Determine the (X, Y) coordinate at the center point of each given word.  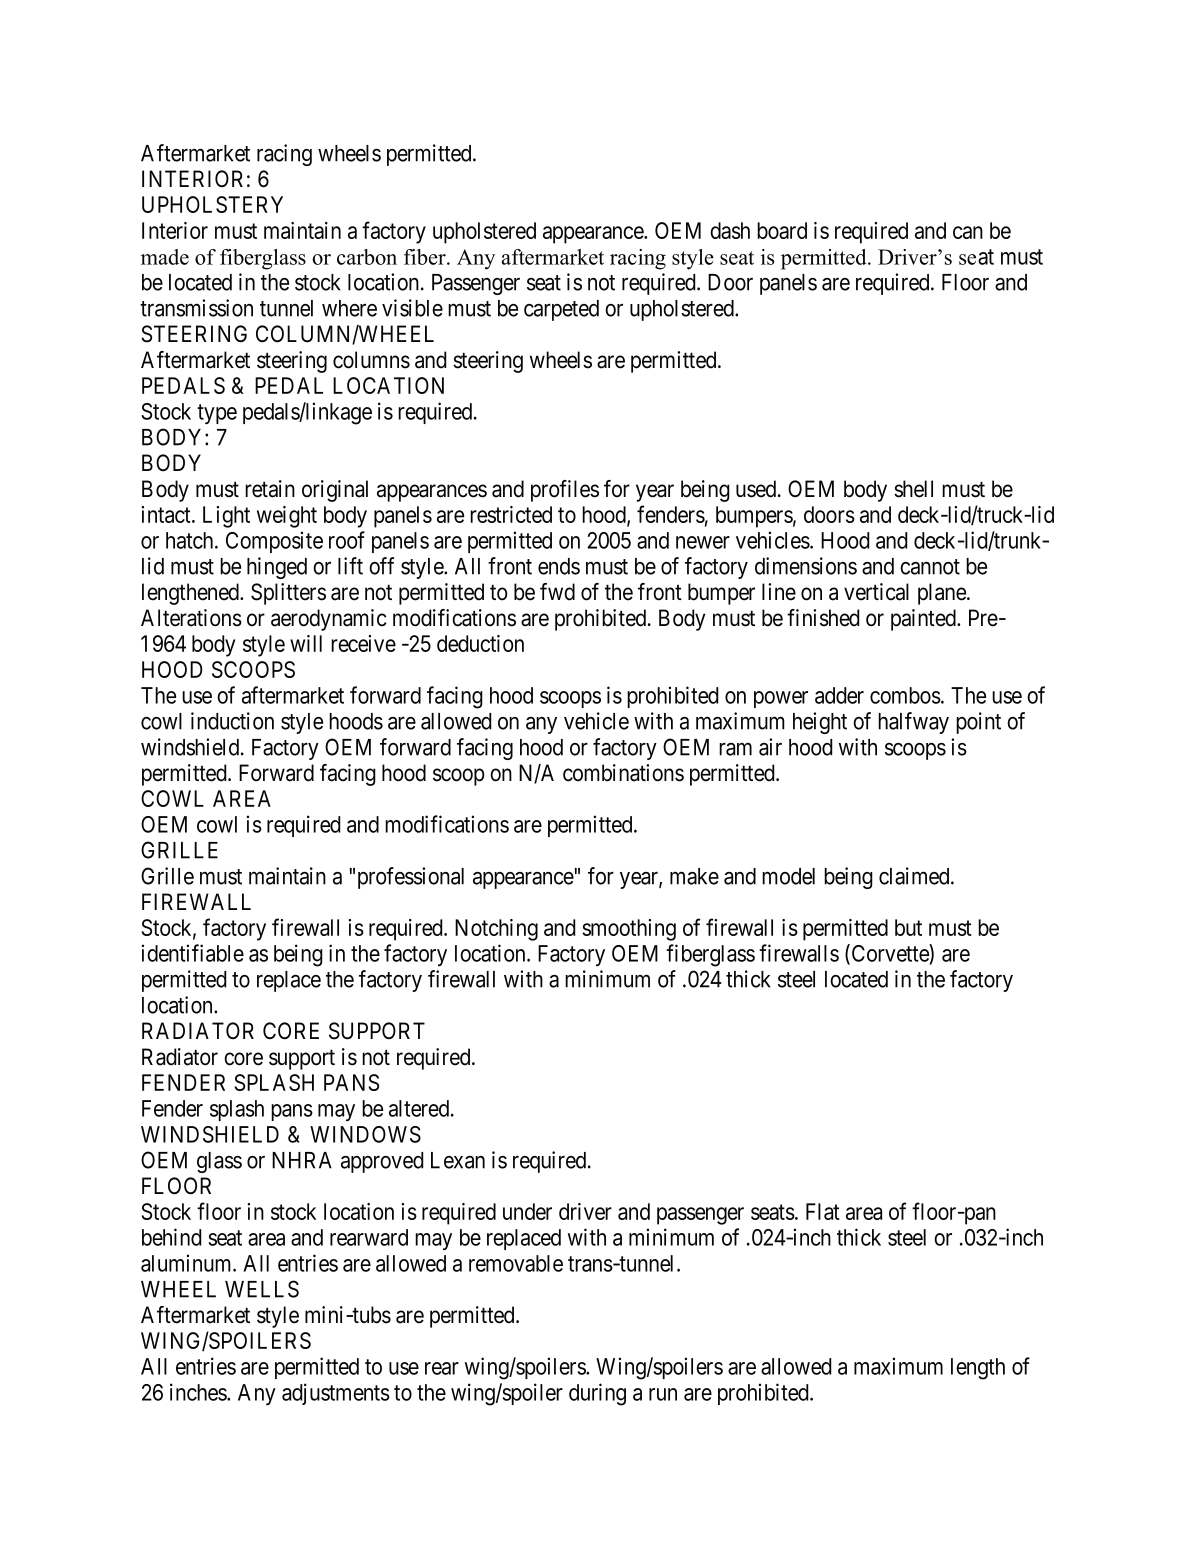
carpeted (561, 310)
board (782, 230)
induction (232, 721)
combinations (623, 773)
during (597, 1394)
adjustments (336, 1394)
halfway (913, 723)
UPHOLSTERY (212, 204)
